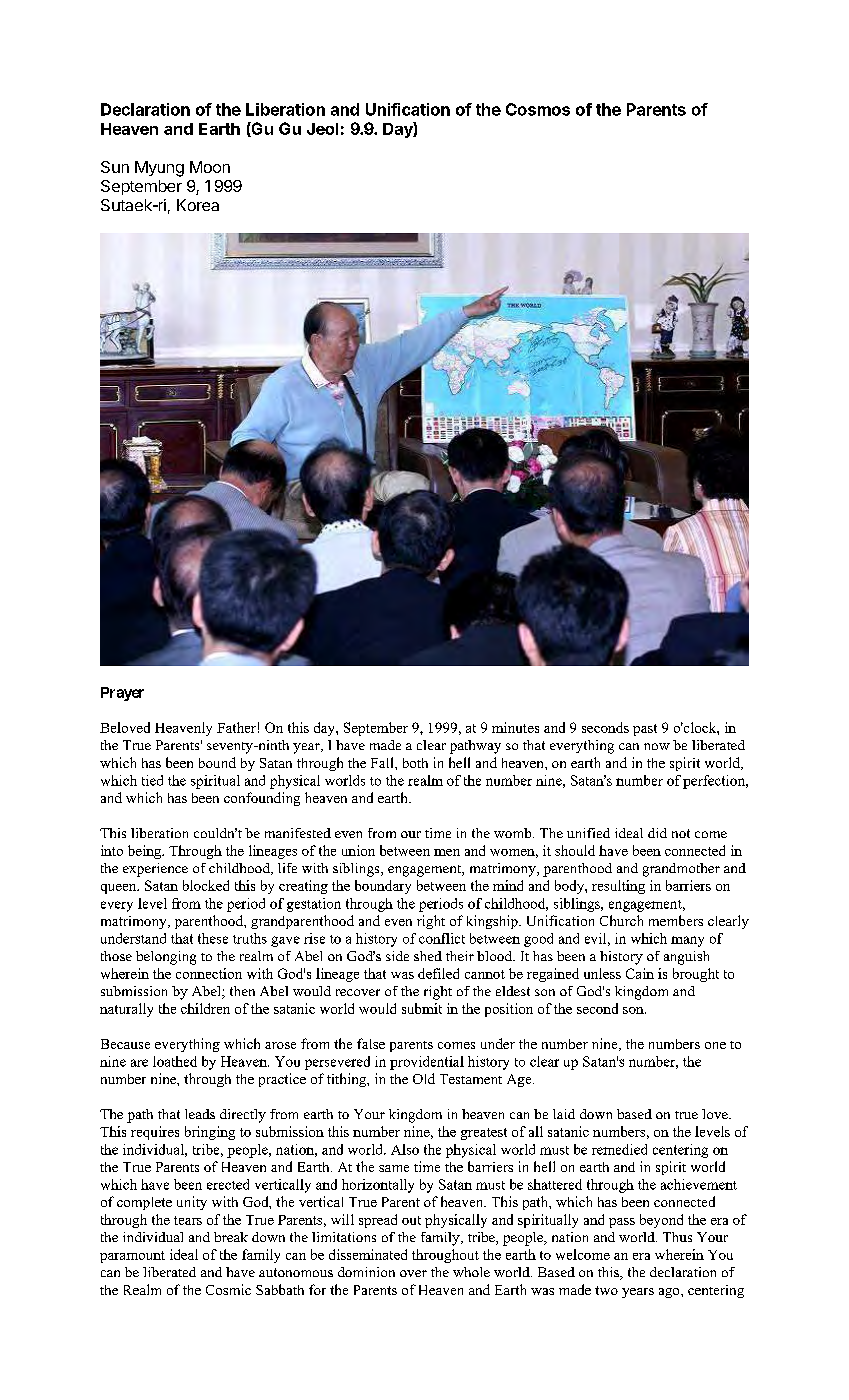 The height and width of the screenshot is (1400, 849). Describe the element at coordinates (236, 727) in the screenshot. I see `Father` at that location.
